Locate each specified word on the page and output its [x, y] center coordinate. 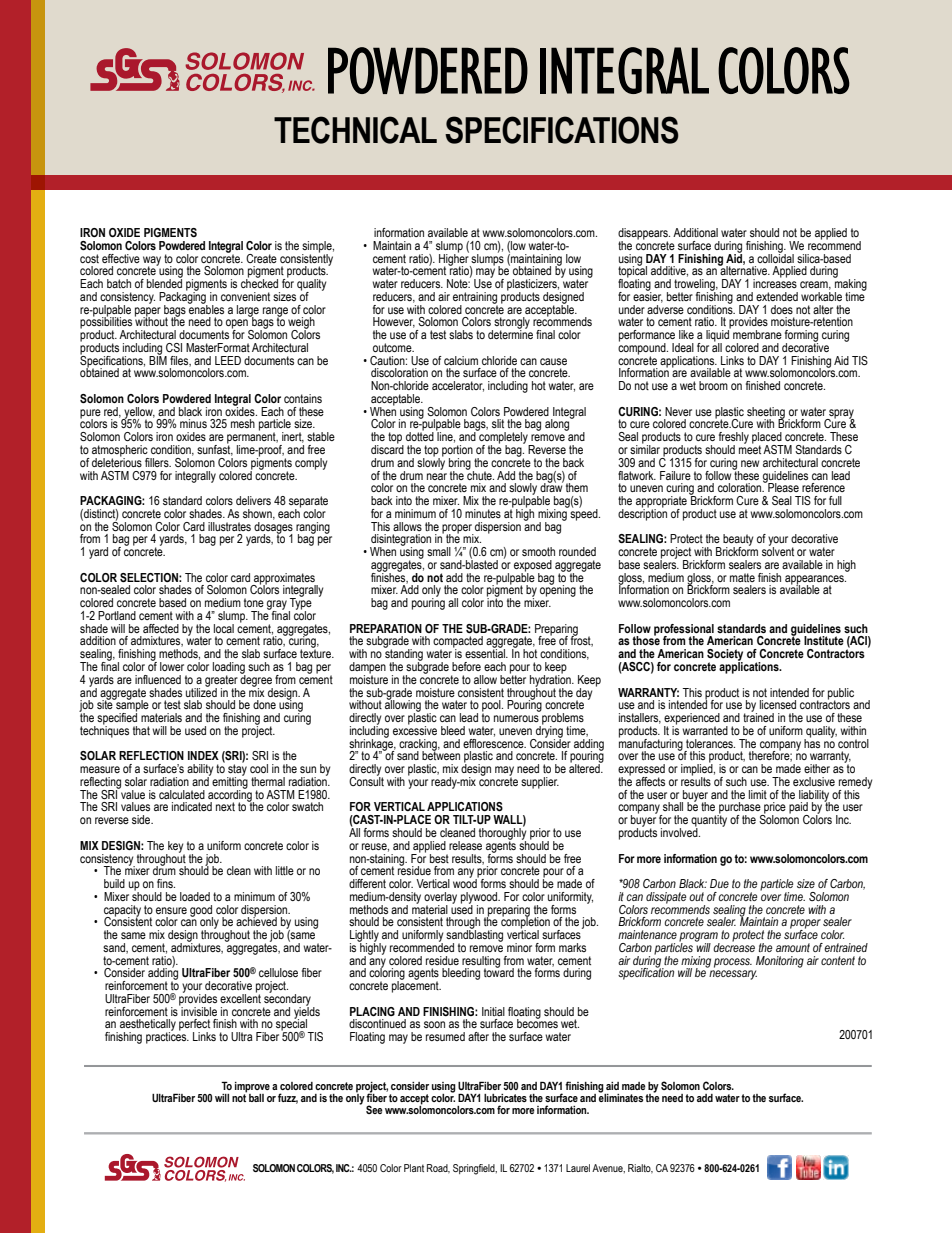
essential [486, 652]
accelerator [458, 386]
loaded [195, 896]
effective [121, 258]
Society [725, 656]
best [439, 858]
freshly [734, 439]
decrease [734, 946]
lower [172, 666]
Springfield [475, 1169]
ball [256, 1098]
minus [193, 423]
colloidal [775, 257]
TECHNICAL [355, 130]
